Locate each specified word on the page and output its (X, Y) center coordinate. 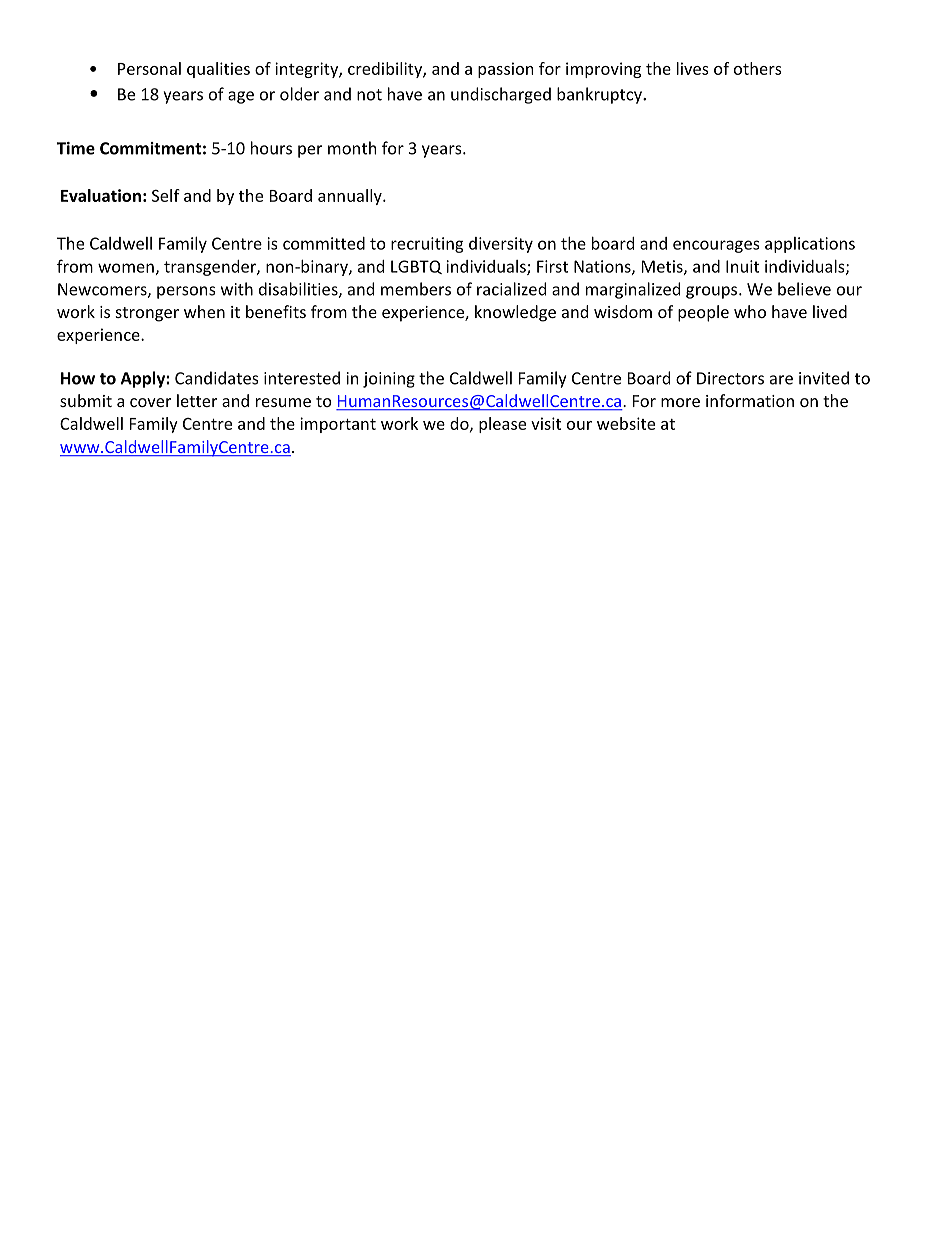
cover (150, 402)
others (758, 68)
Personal (149, 68)
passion (506, 70)
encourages (716, 246)
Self (166, 195)
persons (186, 292)
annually (351, 197)
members (416, 289)
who (750, 311)
